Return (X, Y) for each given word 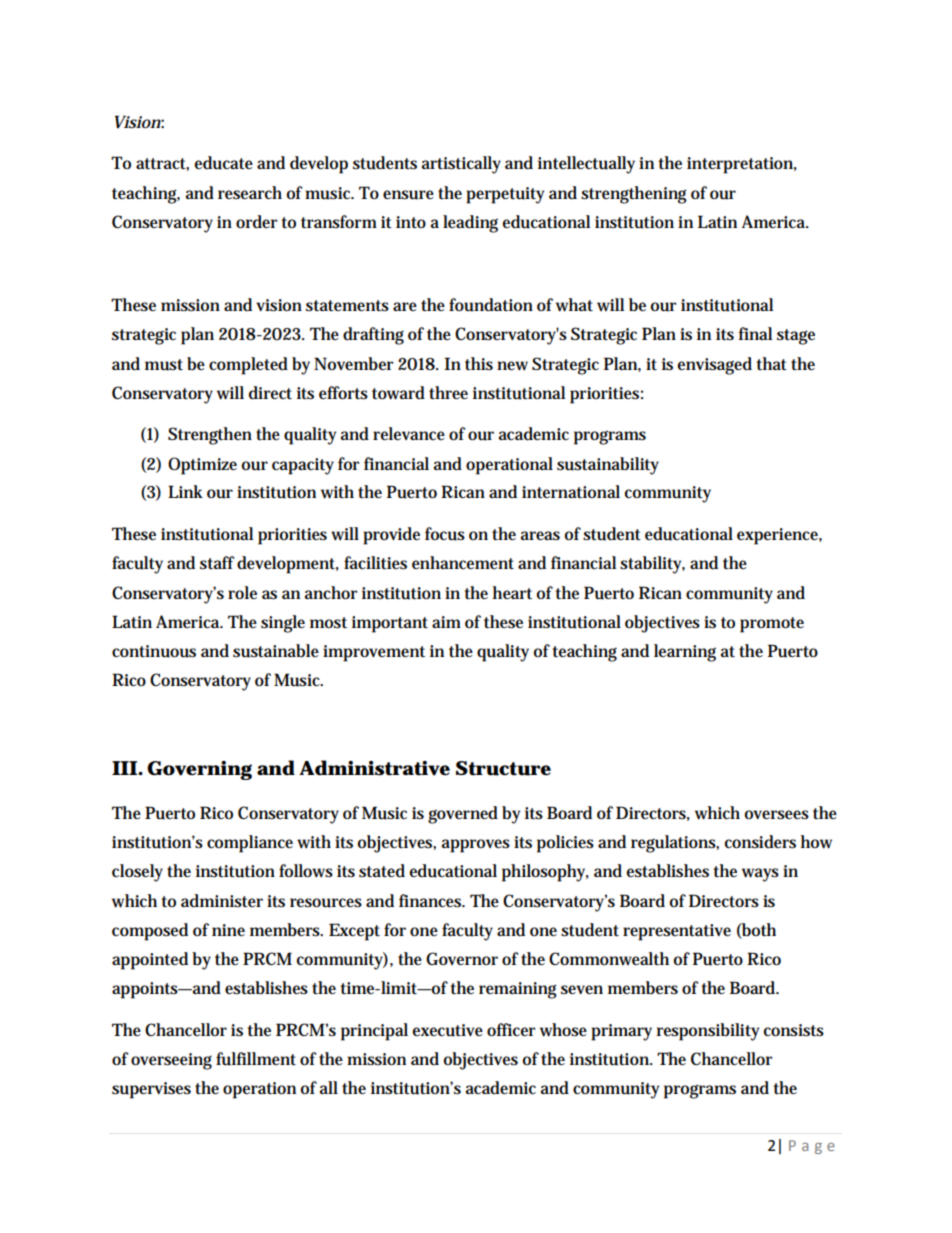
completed (248, 366)
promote (772, 625)
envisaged (714, 366)
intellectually (586, 165)
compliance (250, 844)
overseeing (171, 1061)
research (250, 193)
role (242, 593)
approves (476, 846)
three (448, 393)
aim (446, 622)
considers (760, 842)
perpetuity (505, 195)
